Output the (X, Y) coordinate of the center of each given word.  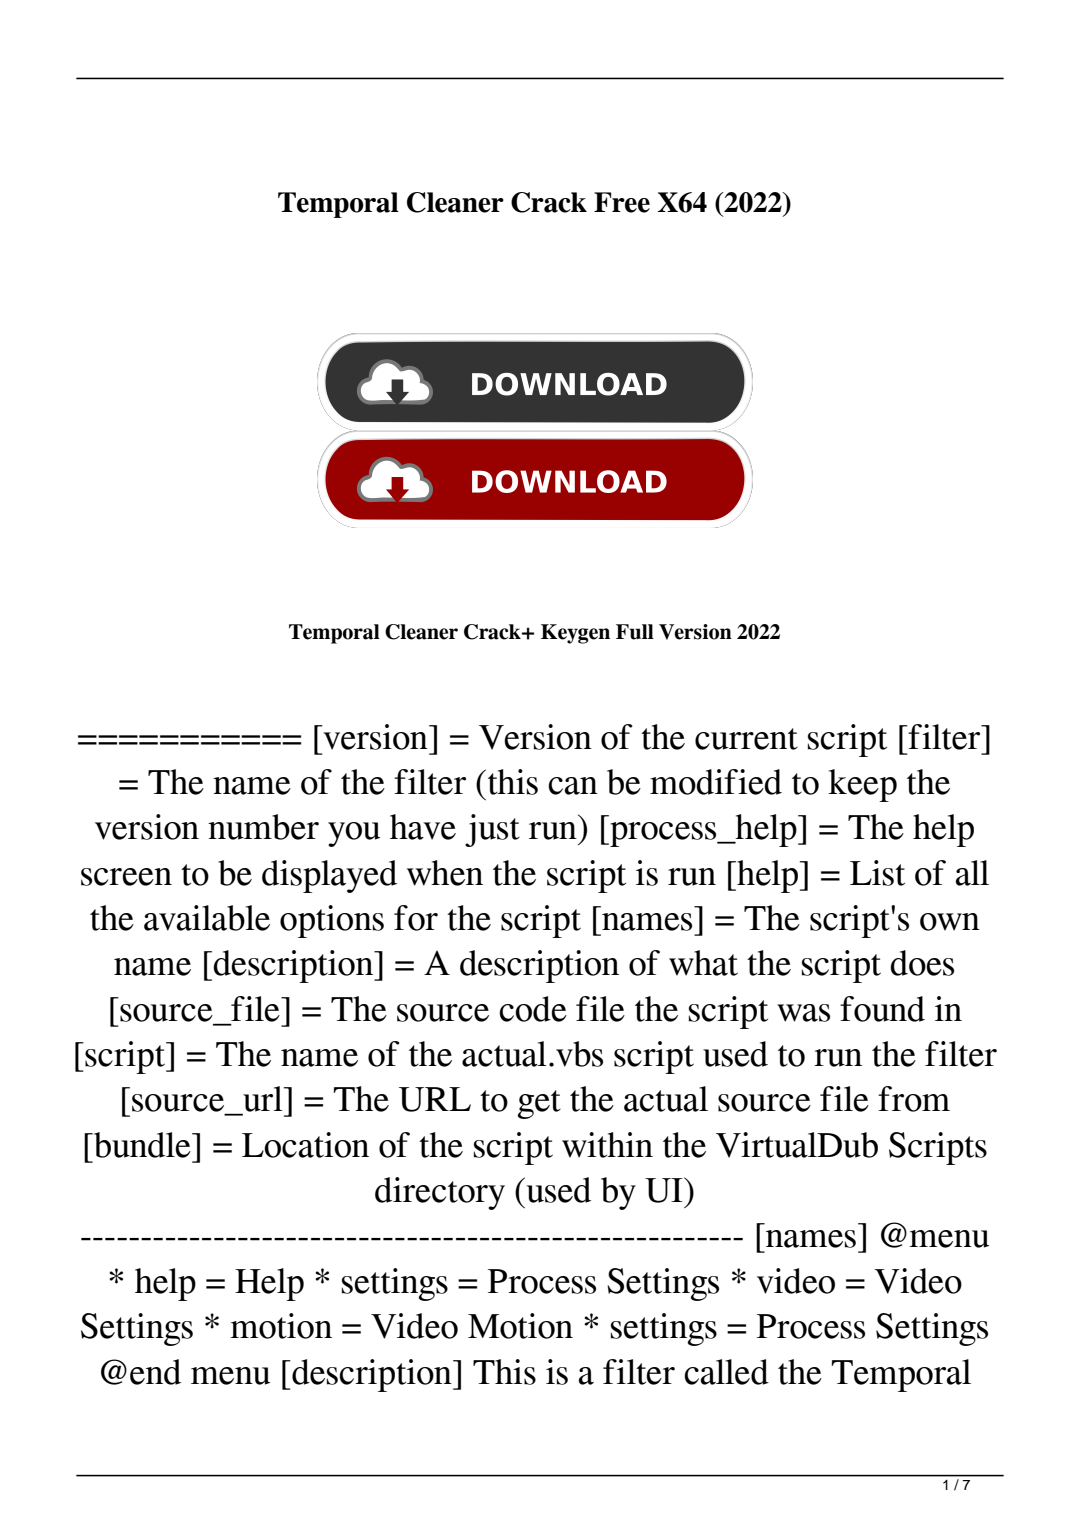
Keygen (575, 634)
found (882, 1009)
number (263, 827)
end (155, 1372)
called (726, 1372)
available (207, 918)
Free (622, 202)
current (746, 739)
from (914, 1099)
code (533, 1009)
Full (635, 632)
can (573, 786)
